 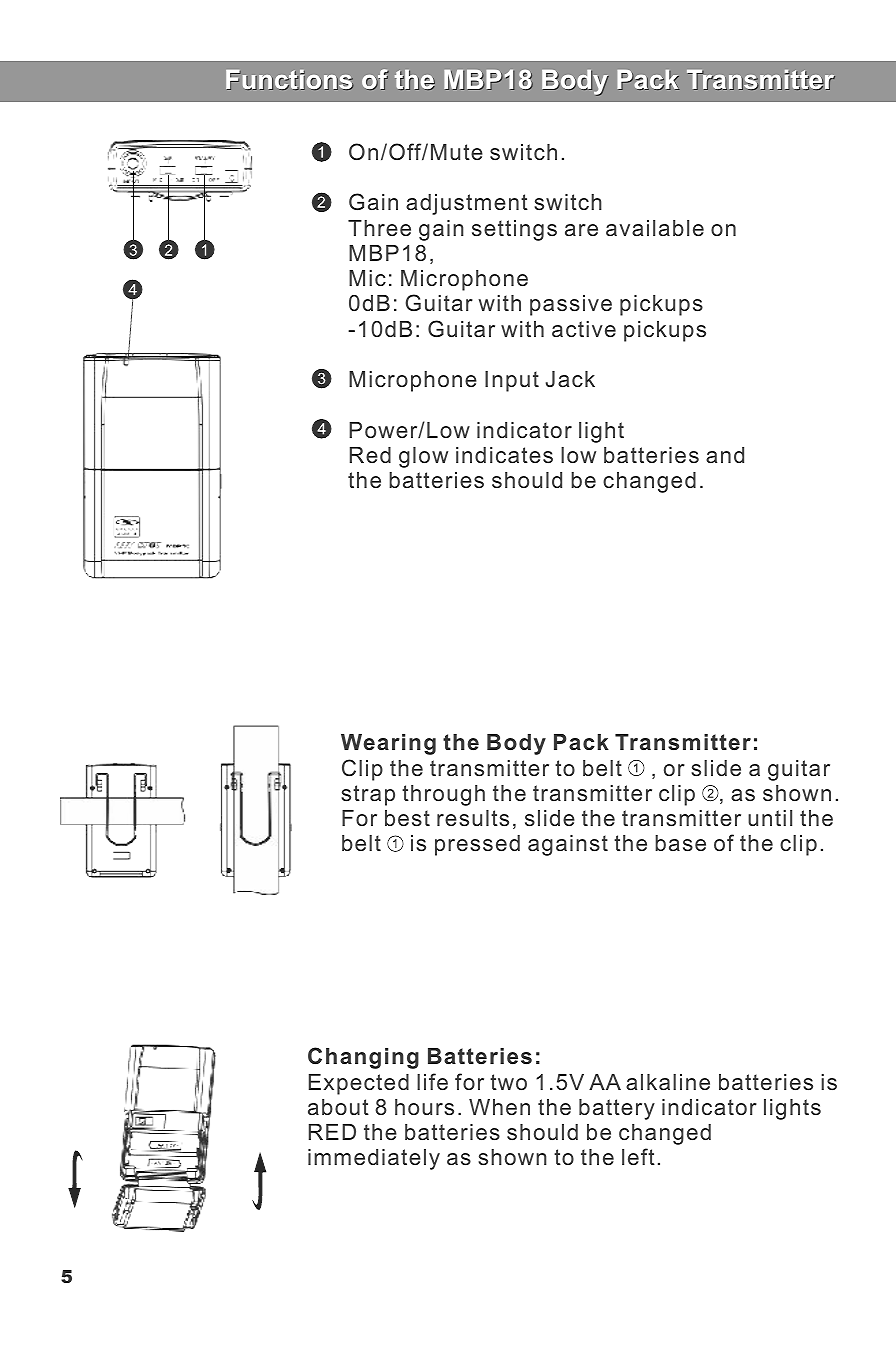 I want to click on about, so click(x=338, y=1107).
